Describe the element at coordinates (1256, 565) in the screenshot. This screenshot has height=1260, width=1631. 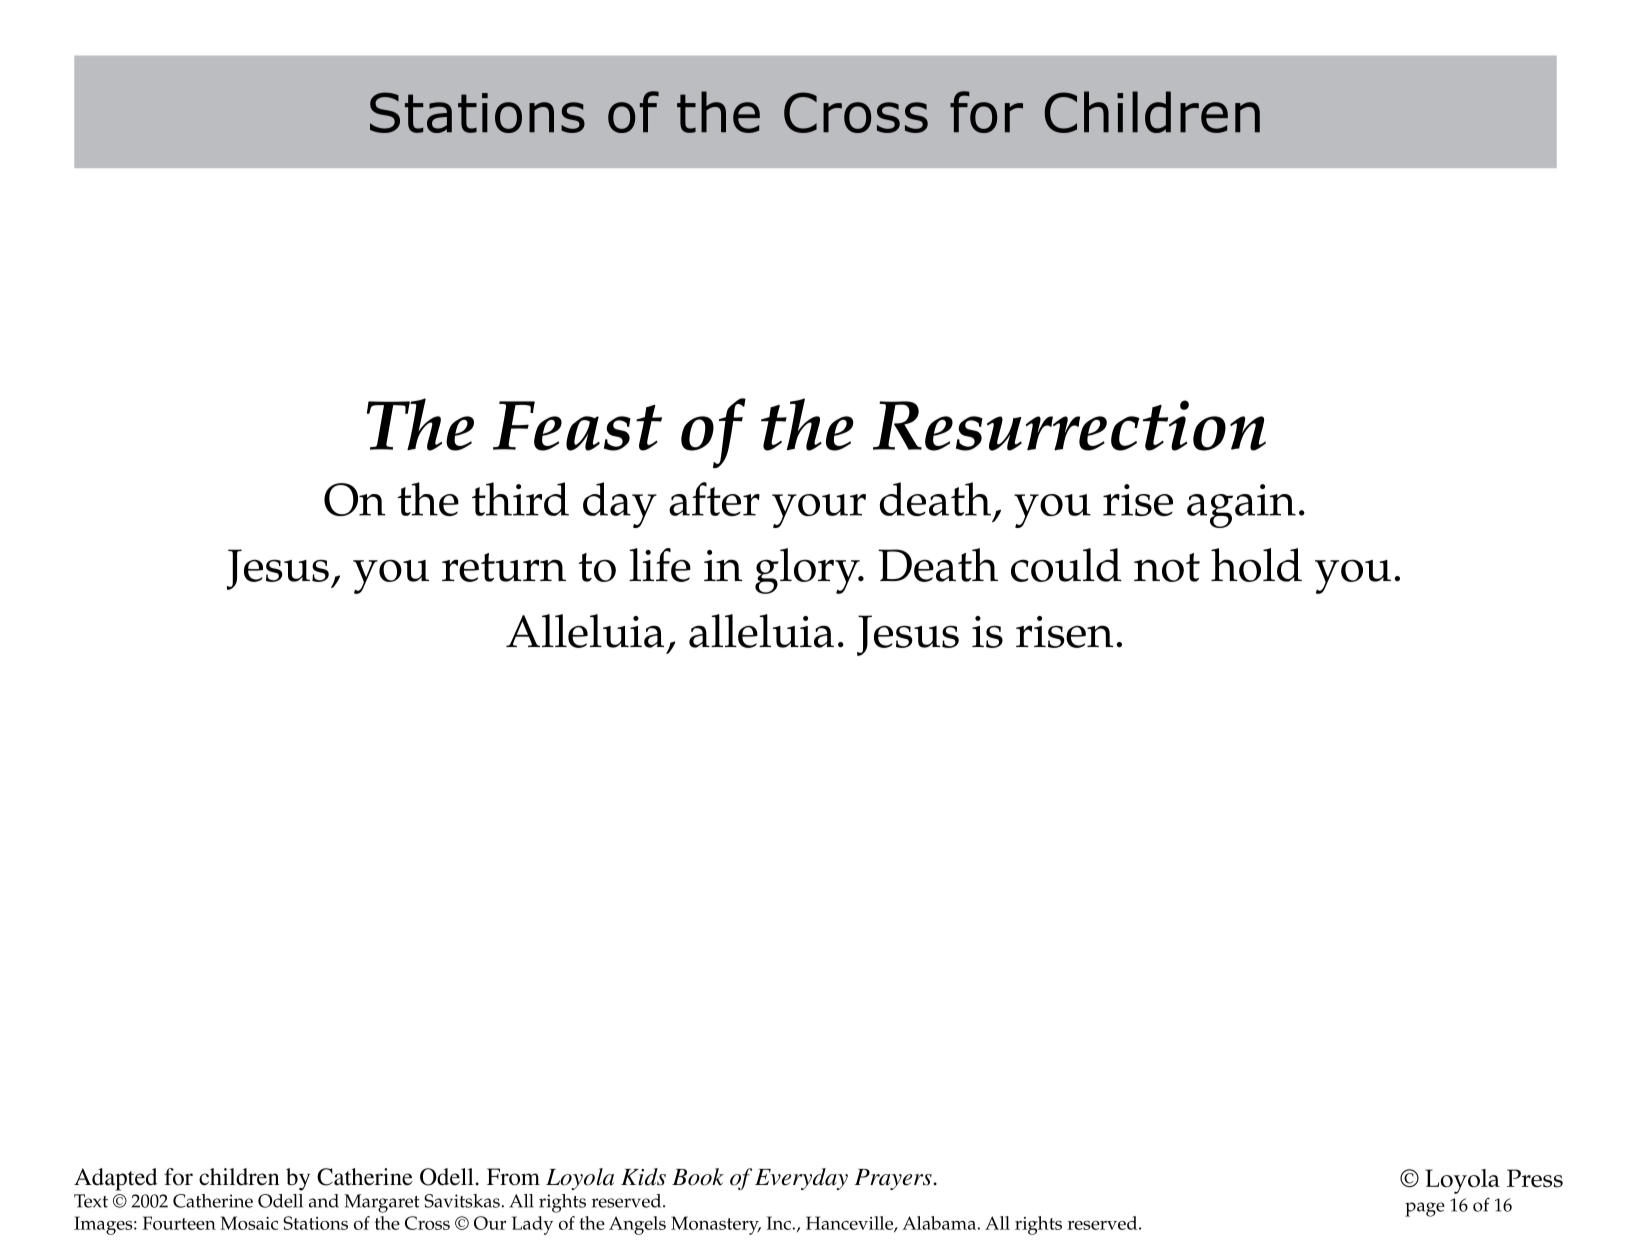
I see `hold` at that location.
